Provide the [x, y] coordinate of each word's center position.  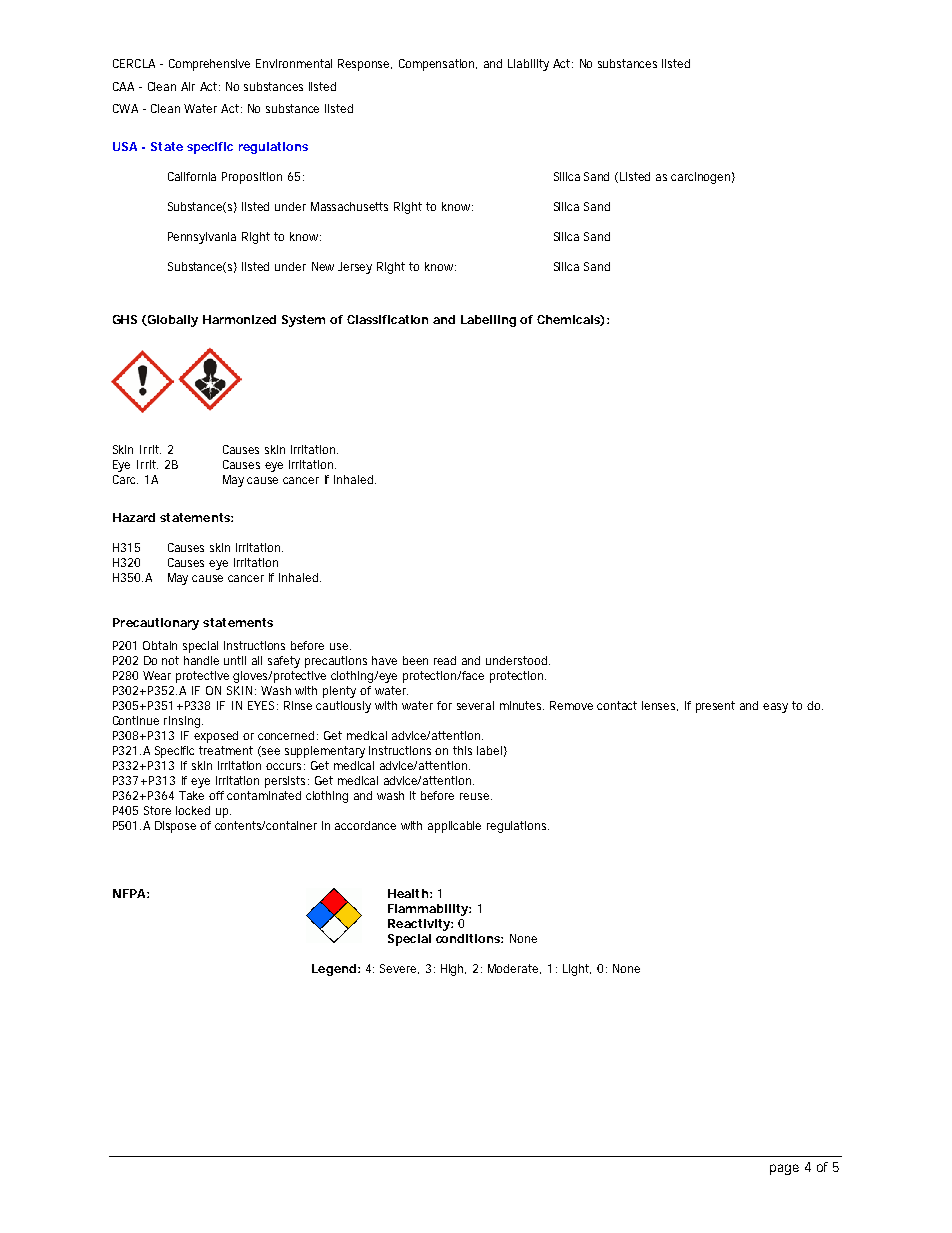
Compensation [438, 65]
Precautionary [156, 624]
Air [188, 86]
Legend [334, 970]
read [445, 660]
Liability [528, 65]
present [715, 707]
